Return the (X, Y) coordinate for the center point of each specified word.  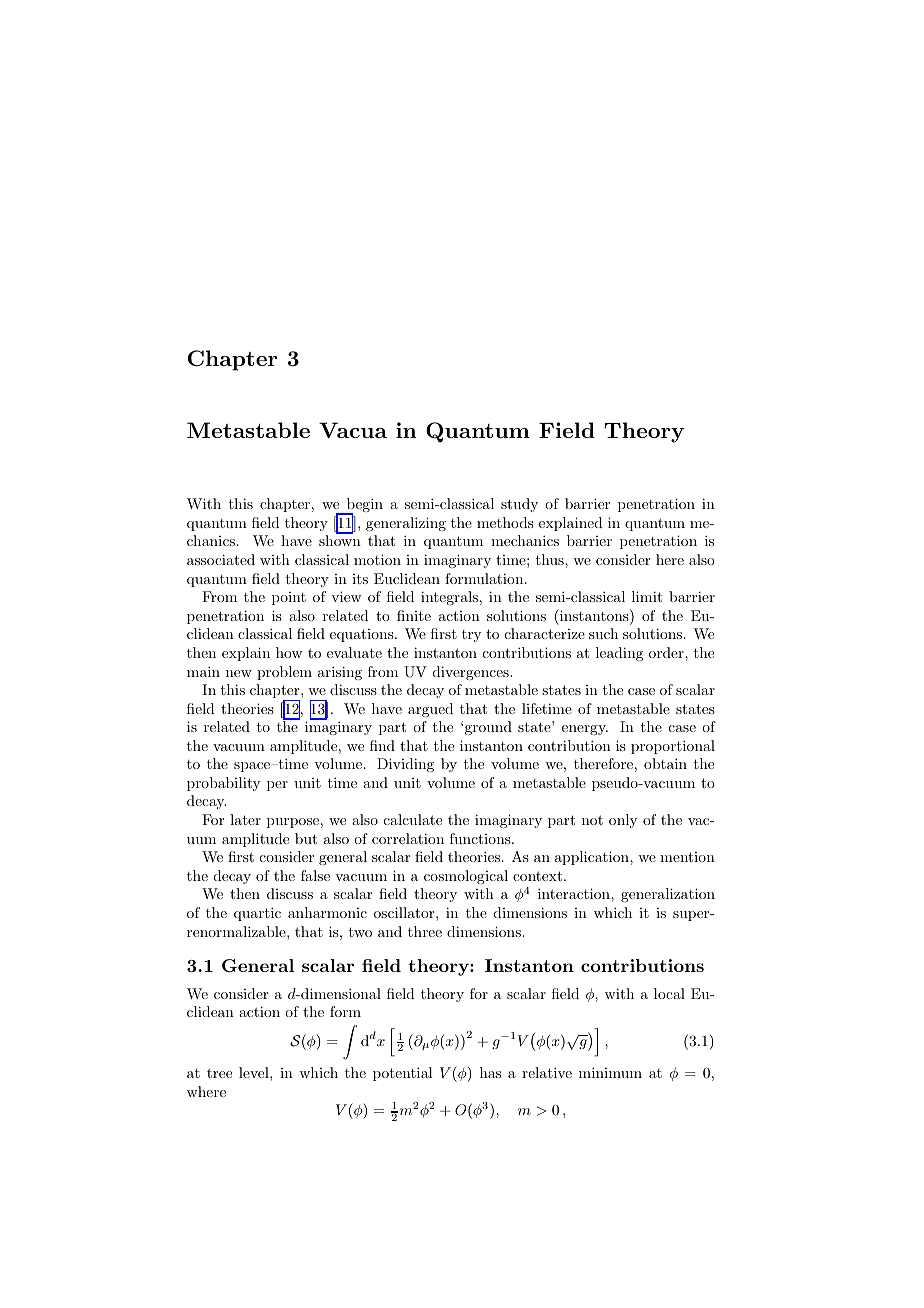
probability (223, 784)
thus (551, 559)
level (255, 1072)
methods (505, 522)
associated (221, 559)
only (623, 821)
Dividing (405, 765)
